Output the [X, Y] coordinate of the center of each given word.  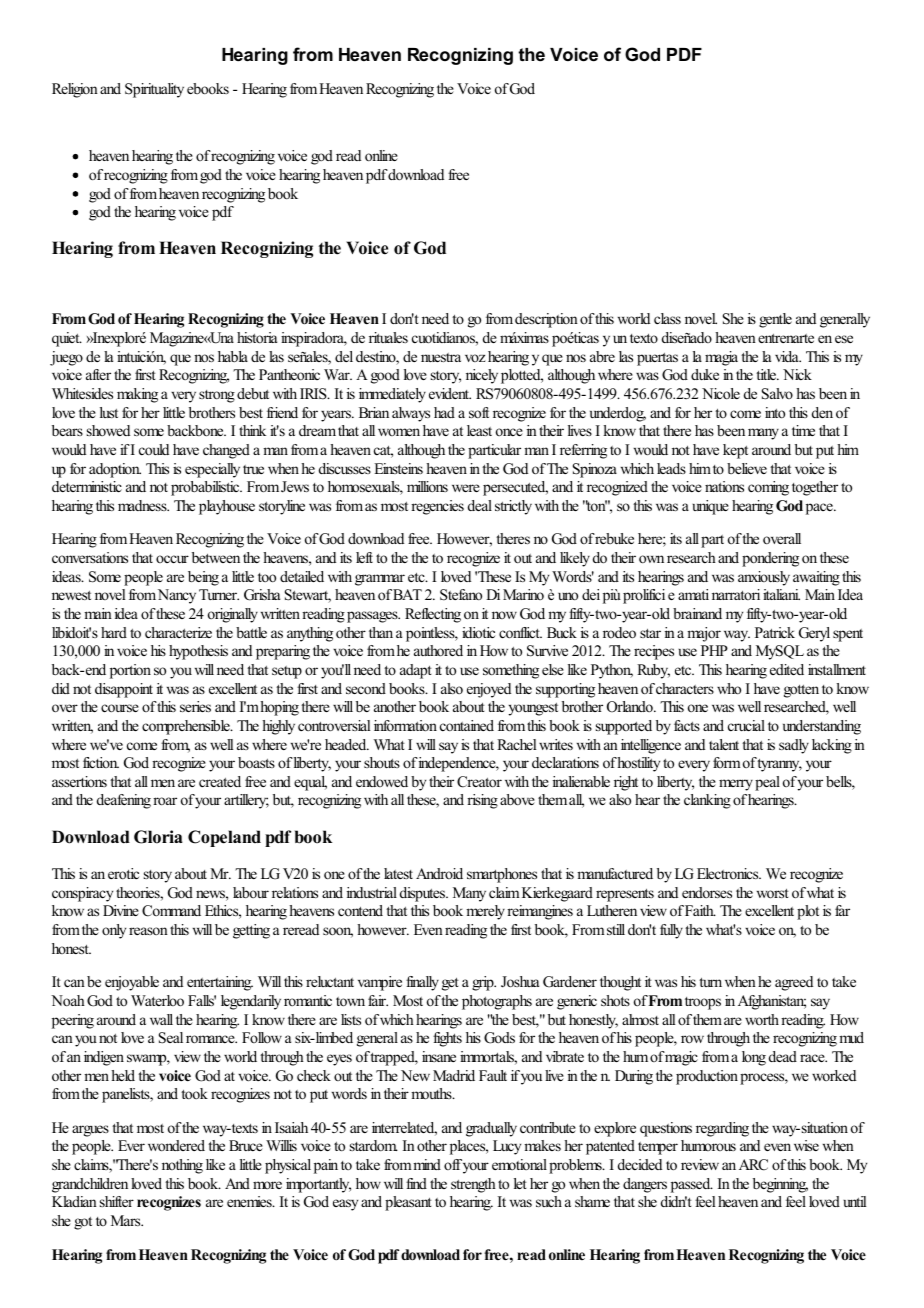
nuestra [441, 357]
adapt [416, 671]
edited [787, 669]
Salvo [777, 394]
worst [773, 893]
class [667, 318]
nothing [182, 1166]
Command [171, 911]
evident [450, 393]
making [137, 395]
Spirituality [154, 90]
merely [487, 912]
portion [130, 671]
